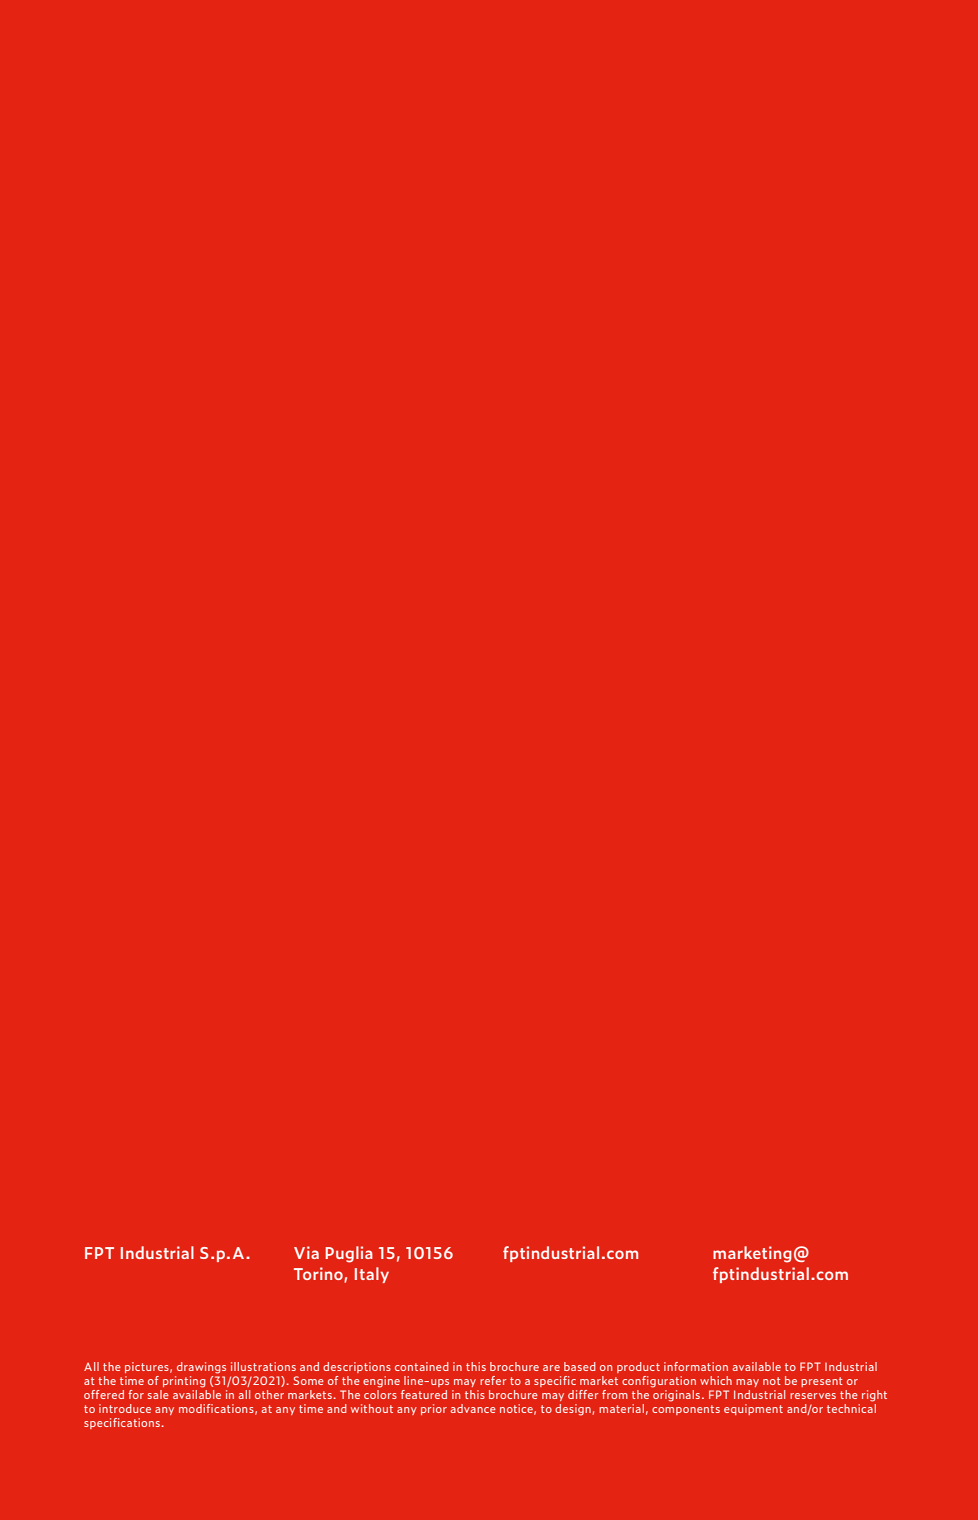 This image has width=978, height=1520. I want to click on Via, so click(306, 1252).
